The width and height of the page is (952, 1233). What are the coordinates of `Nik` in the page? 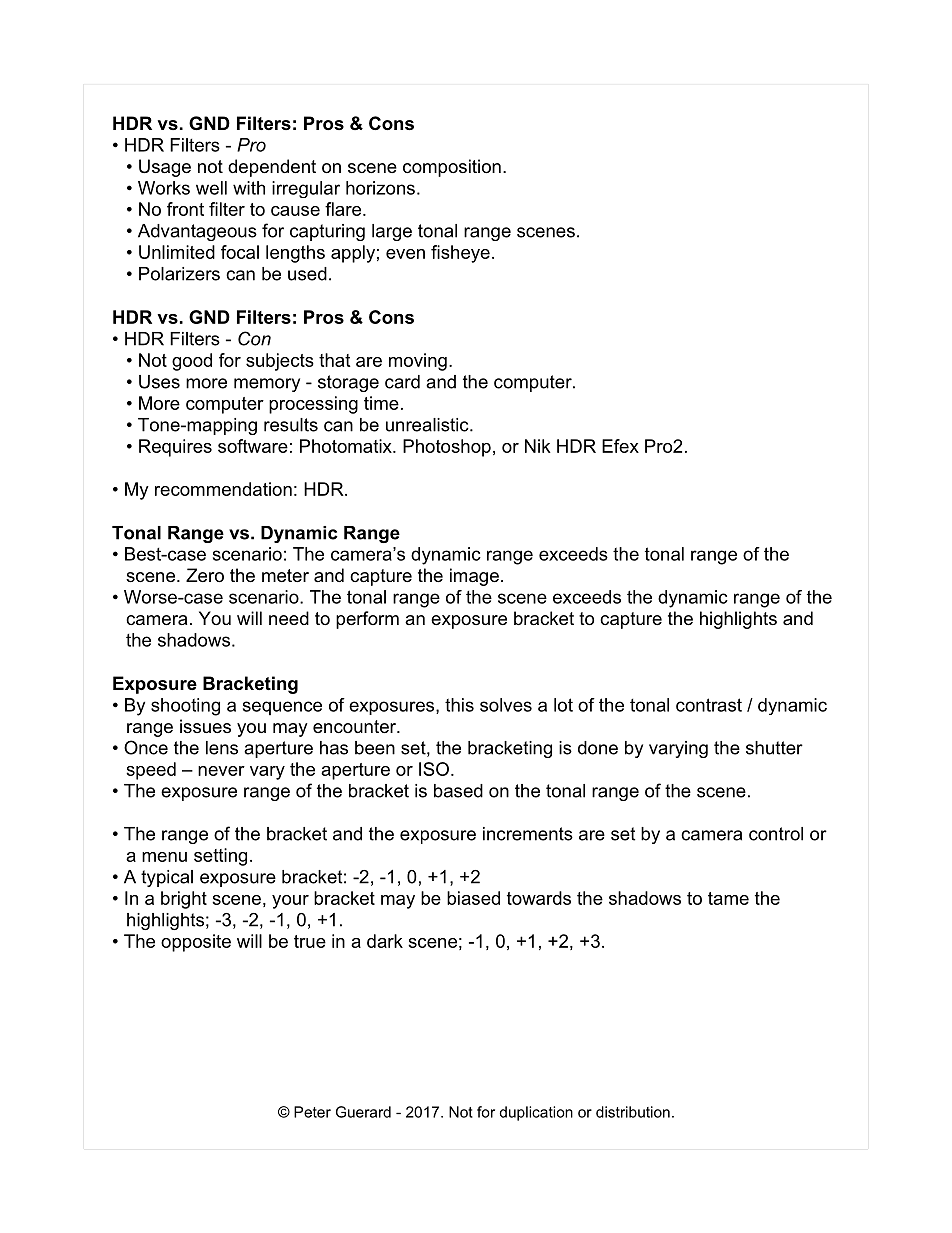 It's located at (538, 446).
